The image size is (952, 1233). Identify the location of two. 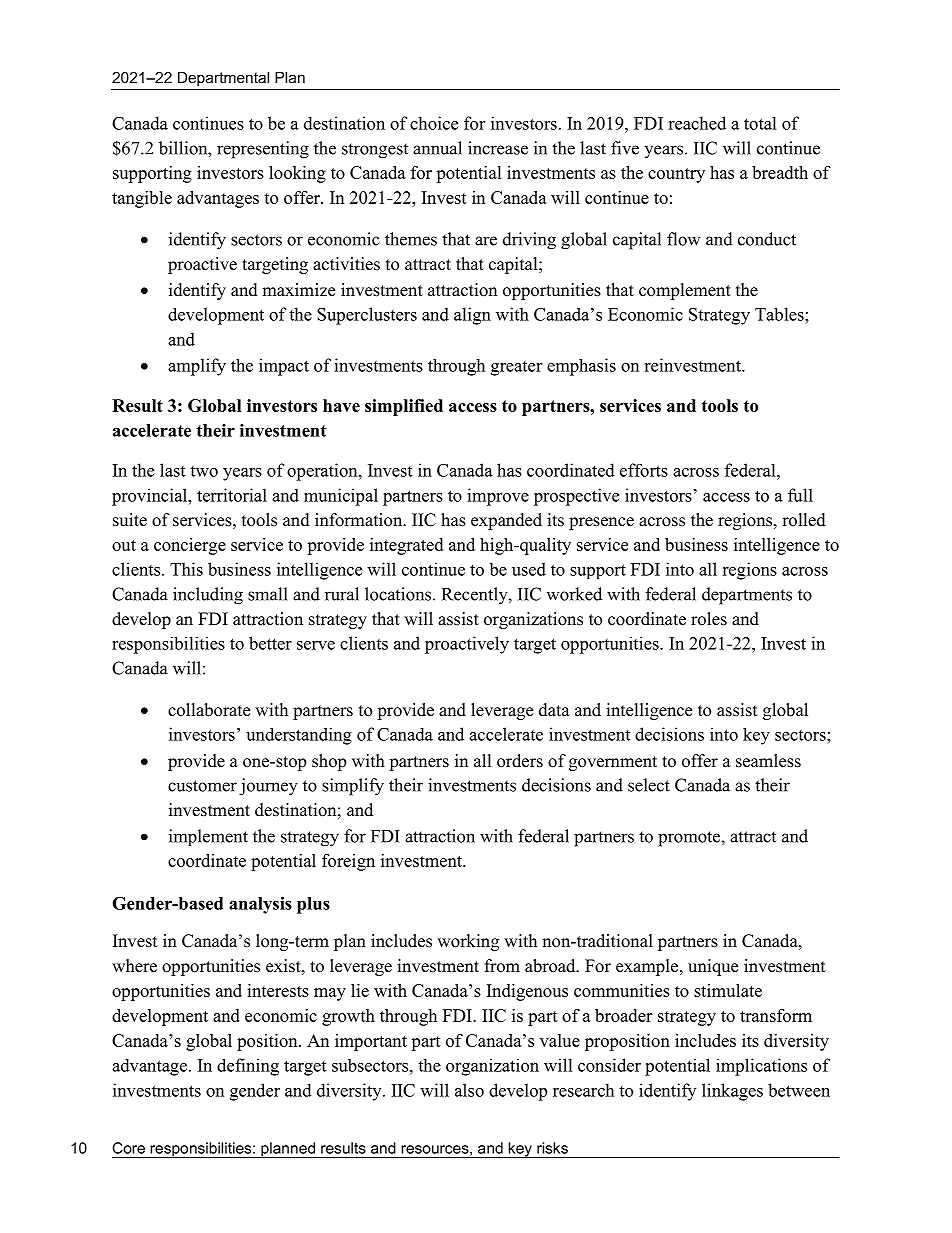
(204, 471).
